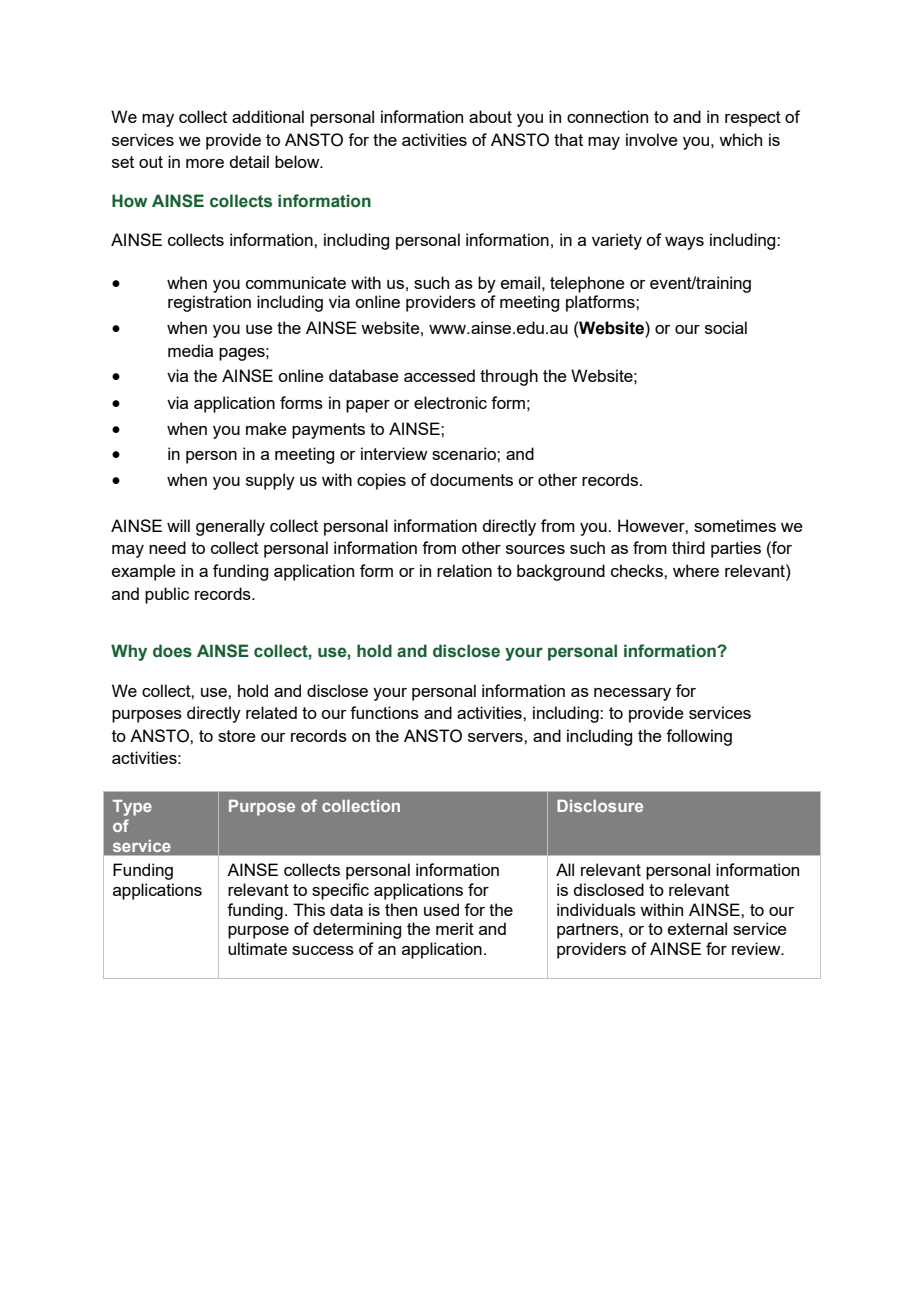 The image size is (924, 1307). Describe the element at coordinates (205, 163) in the document. I see `more` at that location.
